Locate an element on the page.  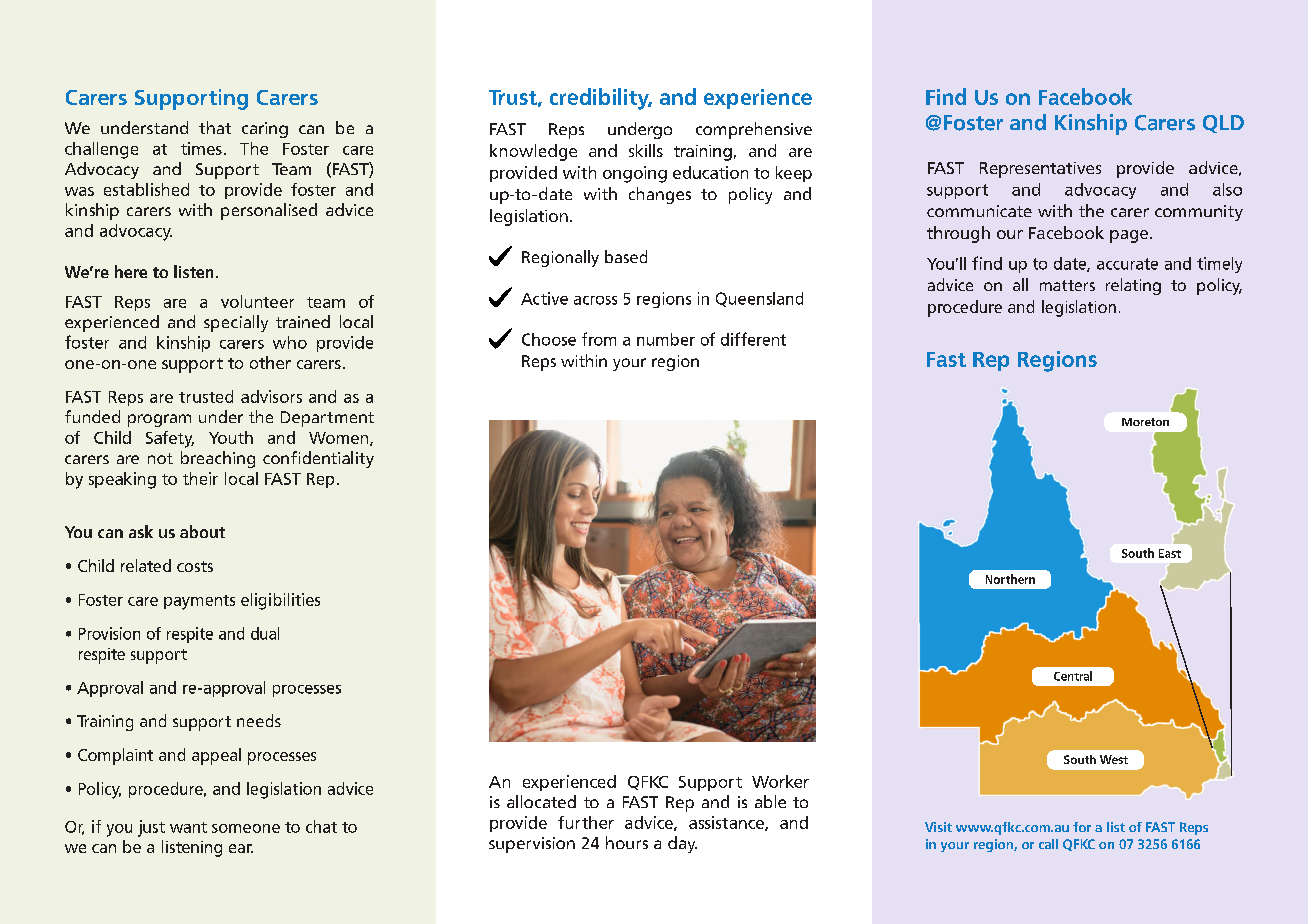
payments is located at coordinates (199, 602).
